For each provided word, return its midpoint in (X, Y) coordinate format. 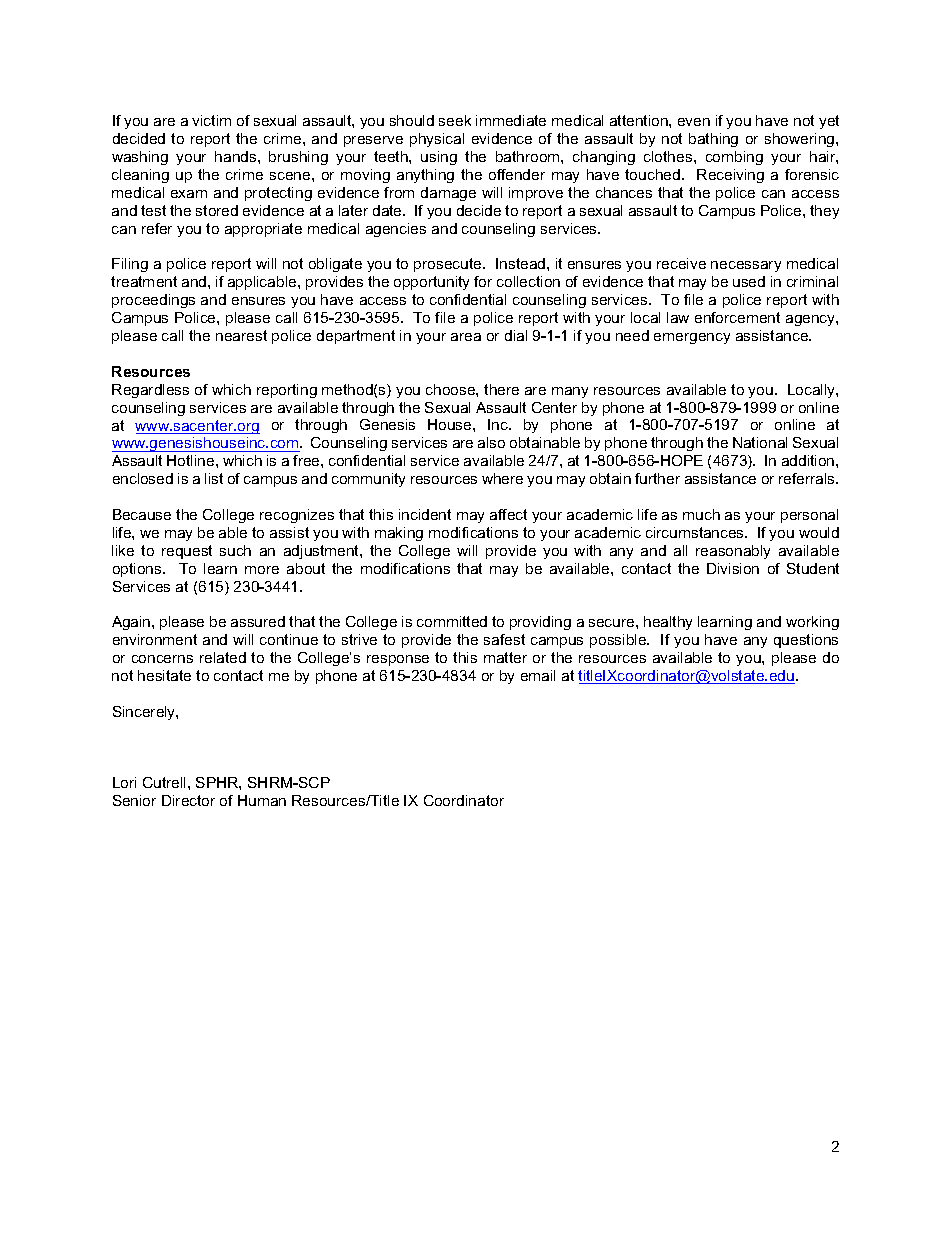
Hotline (192, 460)
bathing (713, 140)
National (760, 442)
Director (188, 800)
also (491, 442)
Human (262, 800)
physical (437, 140)
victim (211, 120)
